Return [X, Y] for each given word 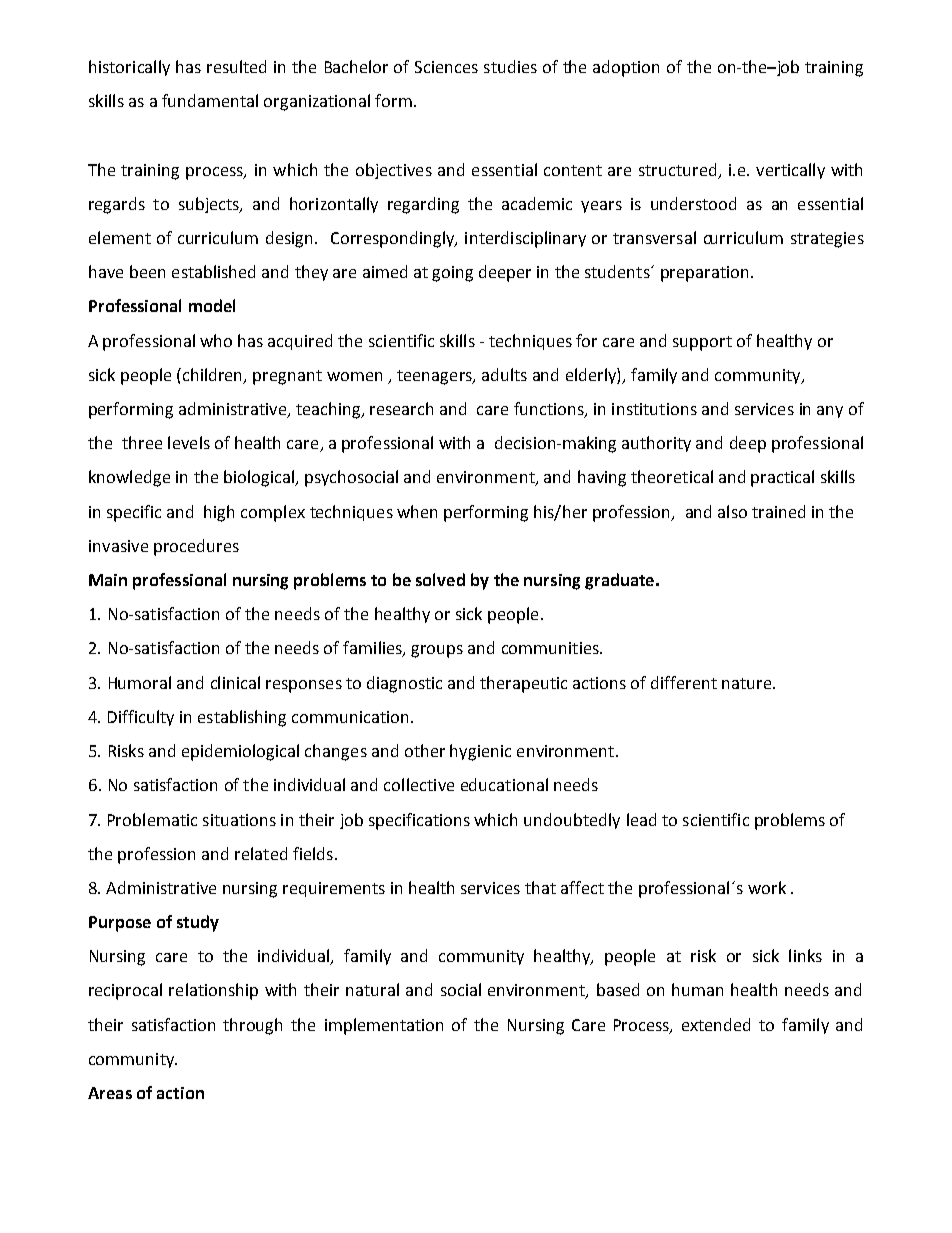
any [830, 412]
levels [189, 442]
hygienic [480, 752]
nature [748, 683]
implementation [384, 1026]
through [252, 1026]
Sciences [446, 67]
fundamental [210, 100]
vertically [790, 171]
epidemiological [240, 752]
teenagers [435, 377]
